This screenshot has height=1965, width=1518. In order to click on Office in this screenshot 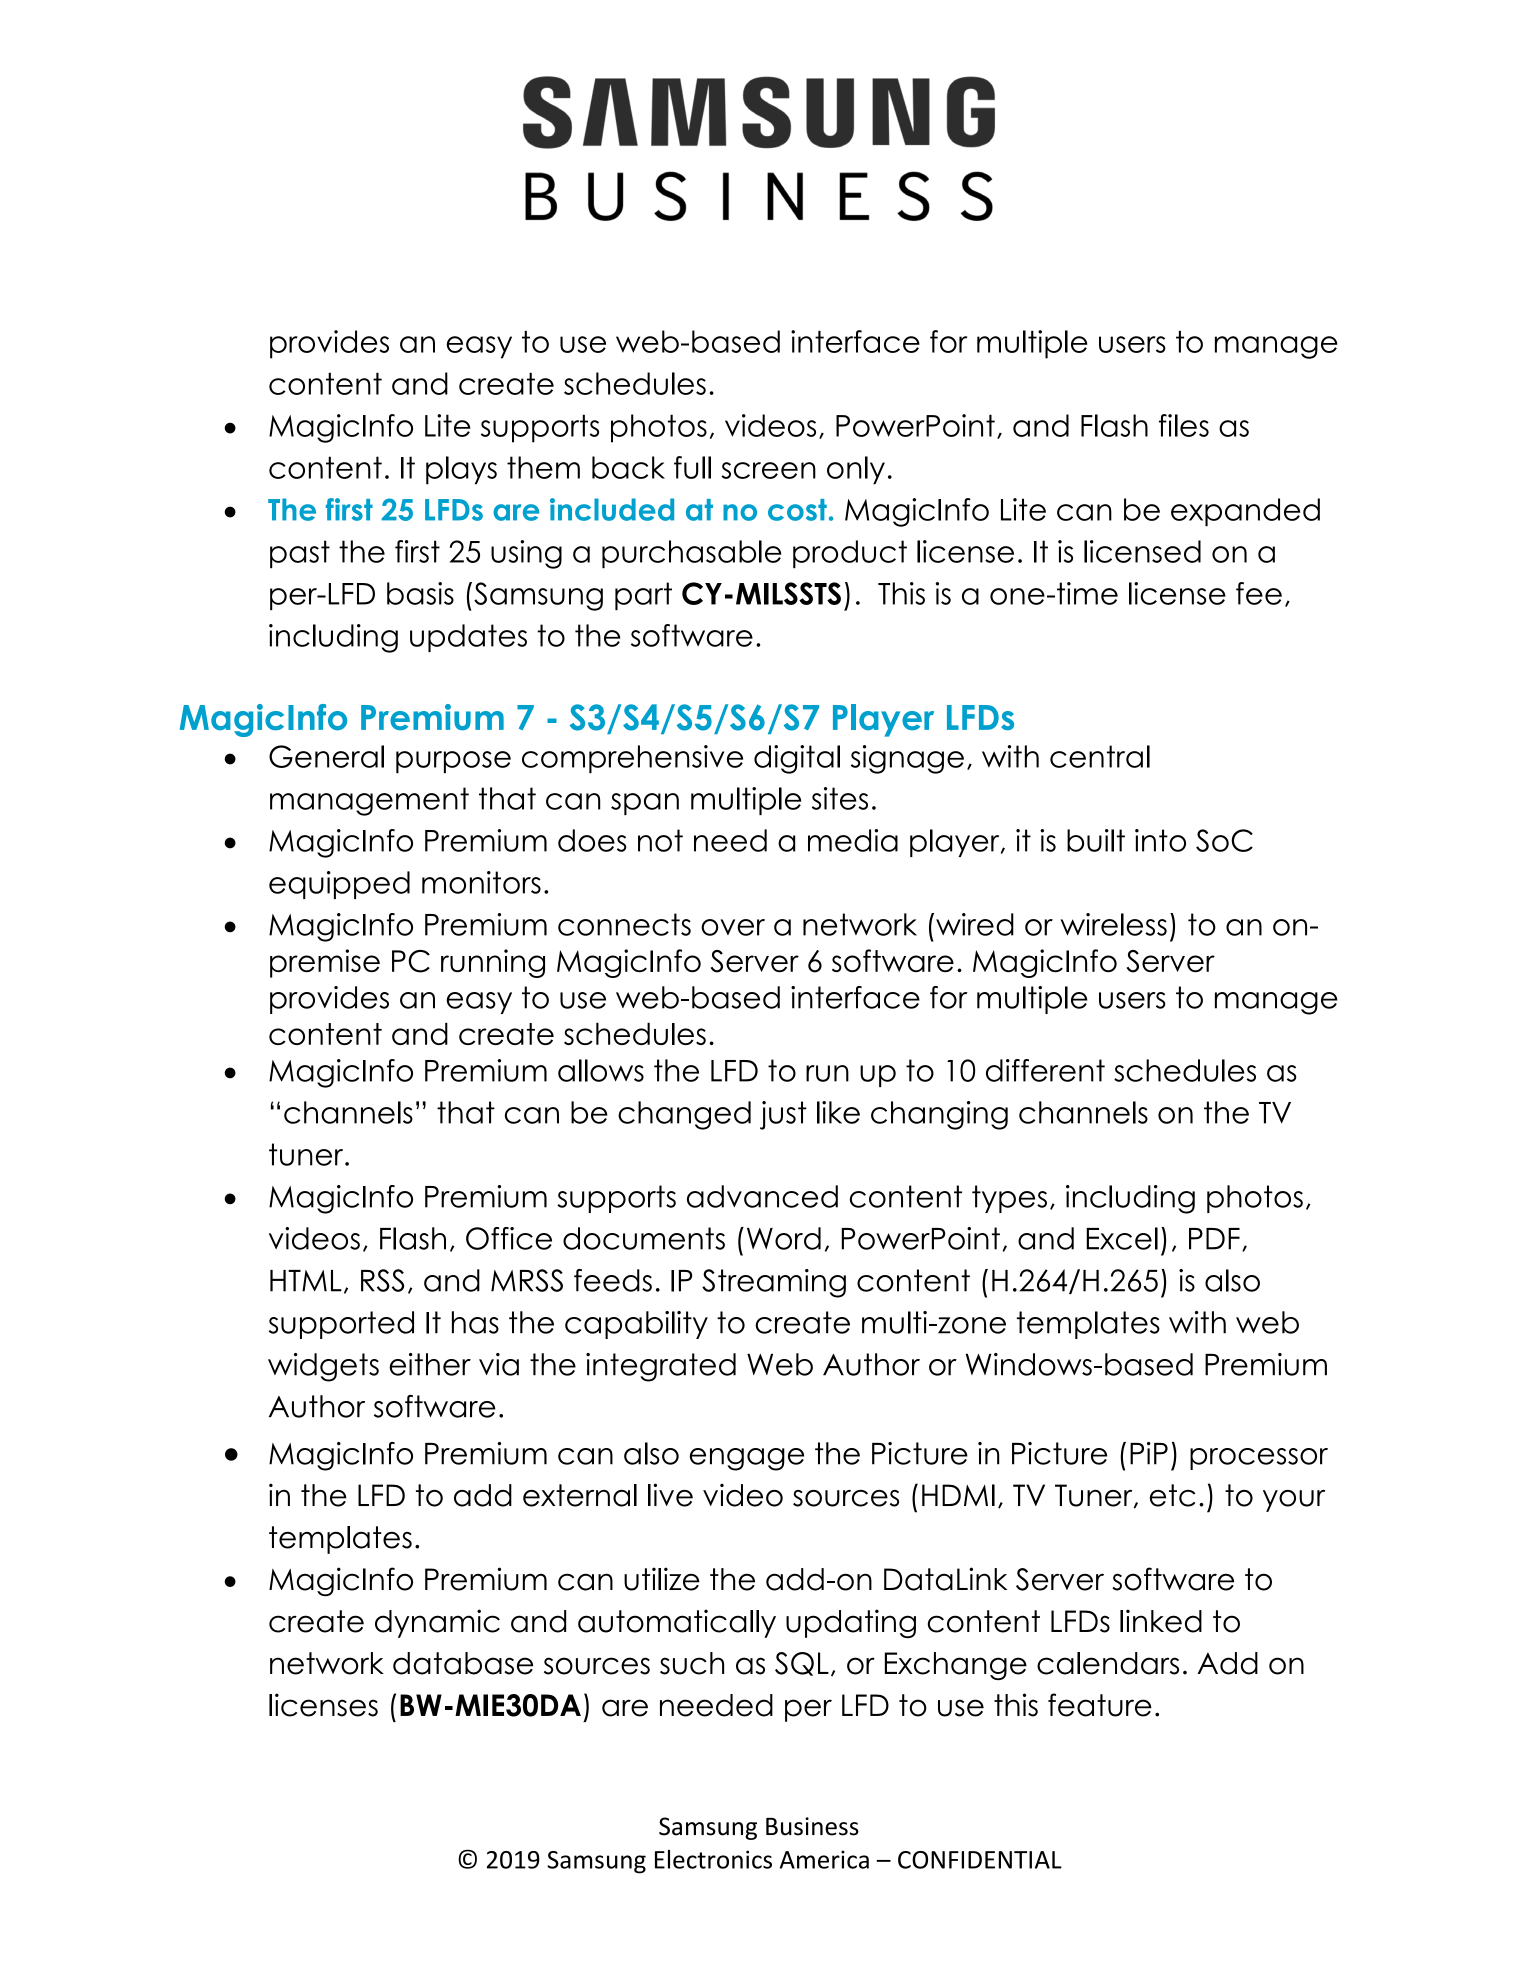, I will do `click(509, 1238)`.
